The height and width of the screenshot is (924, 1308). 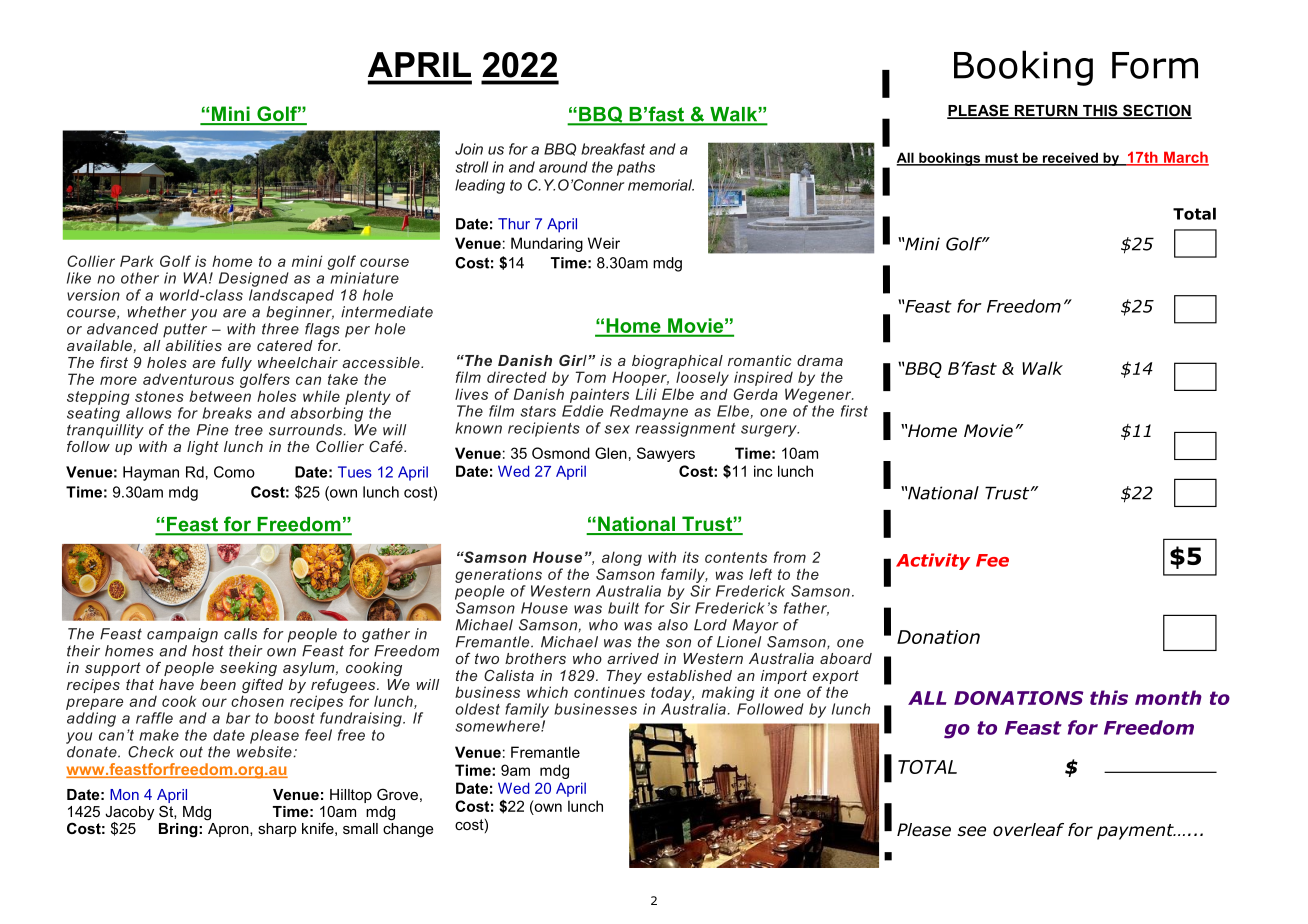 What do you see at coordinates (1046, 112) in the screenshot?
I see `RETURN` at bounding box center [1046, 112].
